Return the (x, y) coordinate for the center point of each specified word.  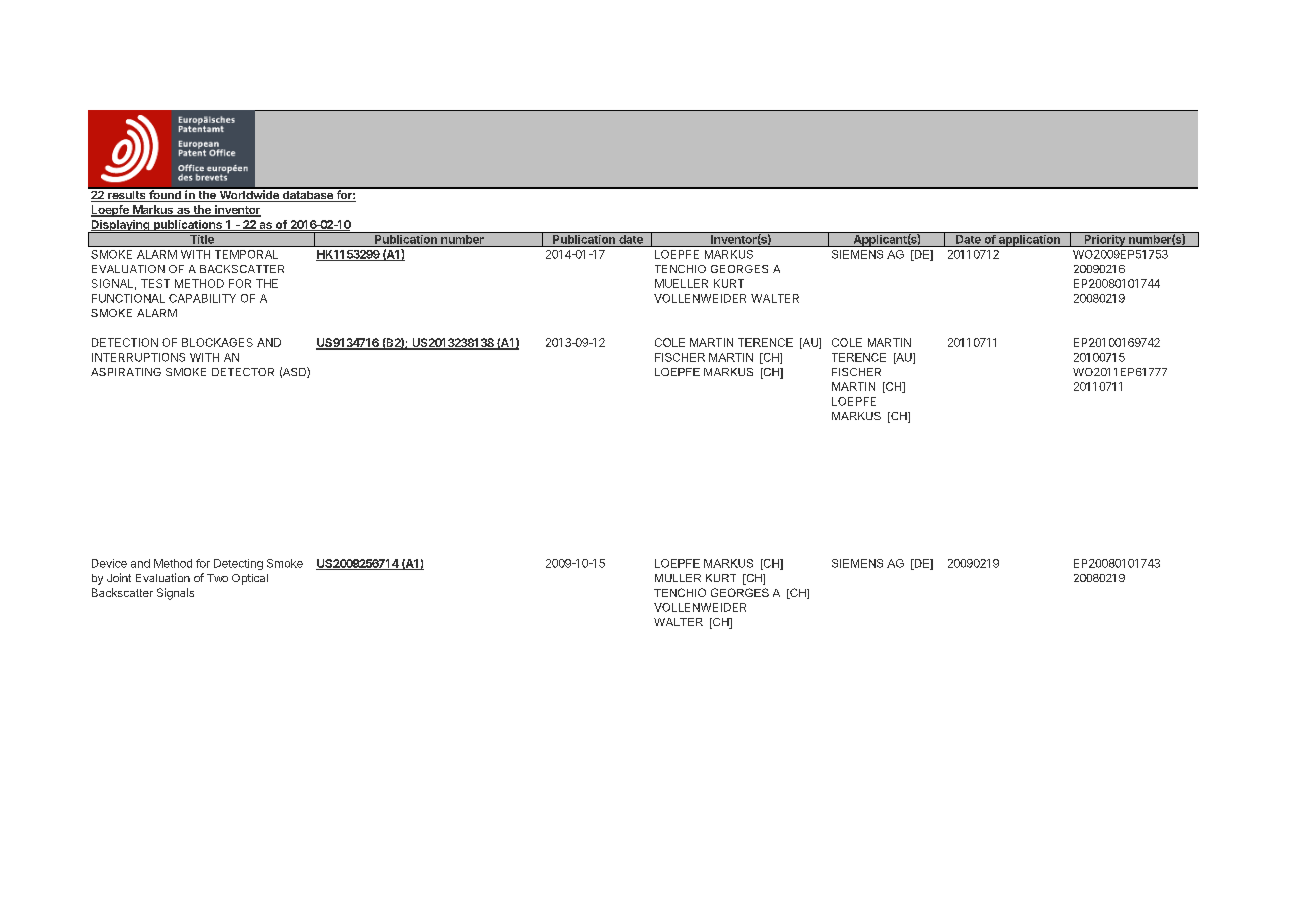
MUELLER (681, 283)
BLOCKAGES (217, 342)
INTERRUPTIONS (138, 357)
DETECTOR (243, 372)
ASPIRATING (126, 372)
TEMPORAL (246, 254)
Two (217, 578)
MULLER (678, 578)
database (307, 195)
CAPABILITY (202, 298)
